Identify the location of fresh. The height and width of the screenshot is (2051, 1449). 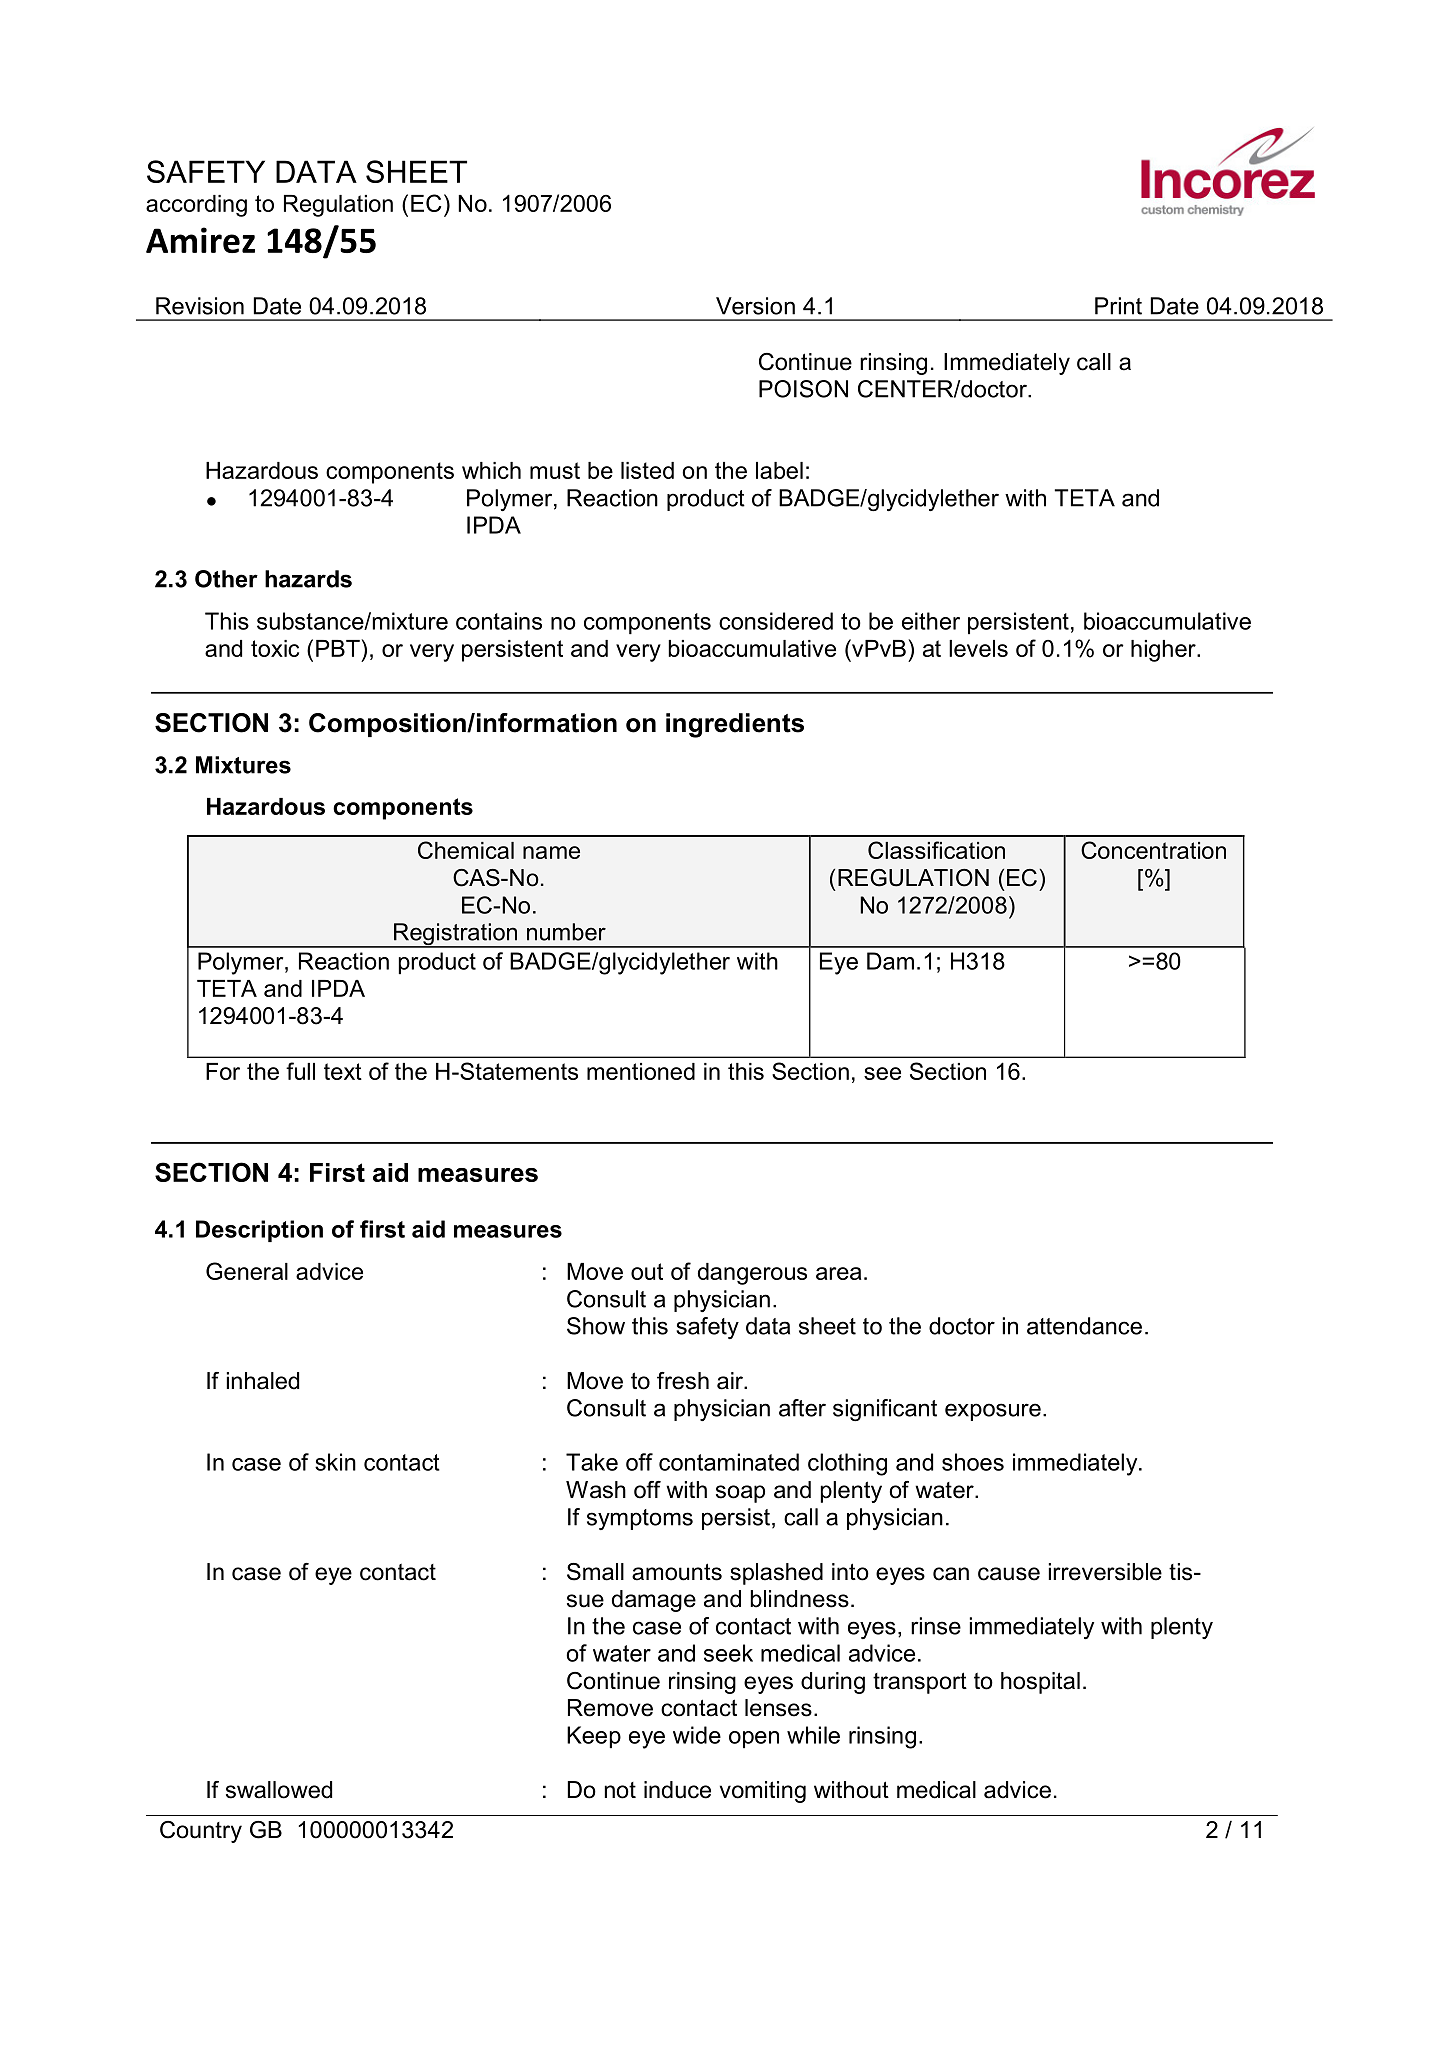
(683, 1381).
